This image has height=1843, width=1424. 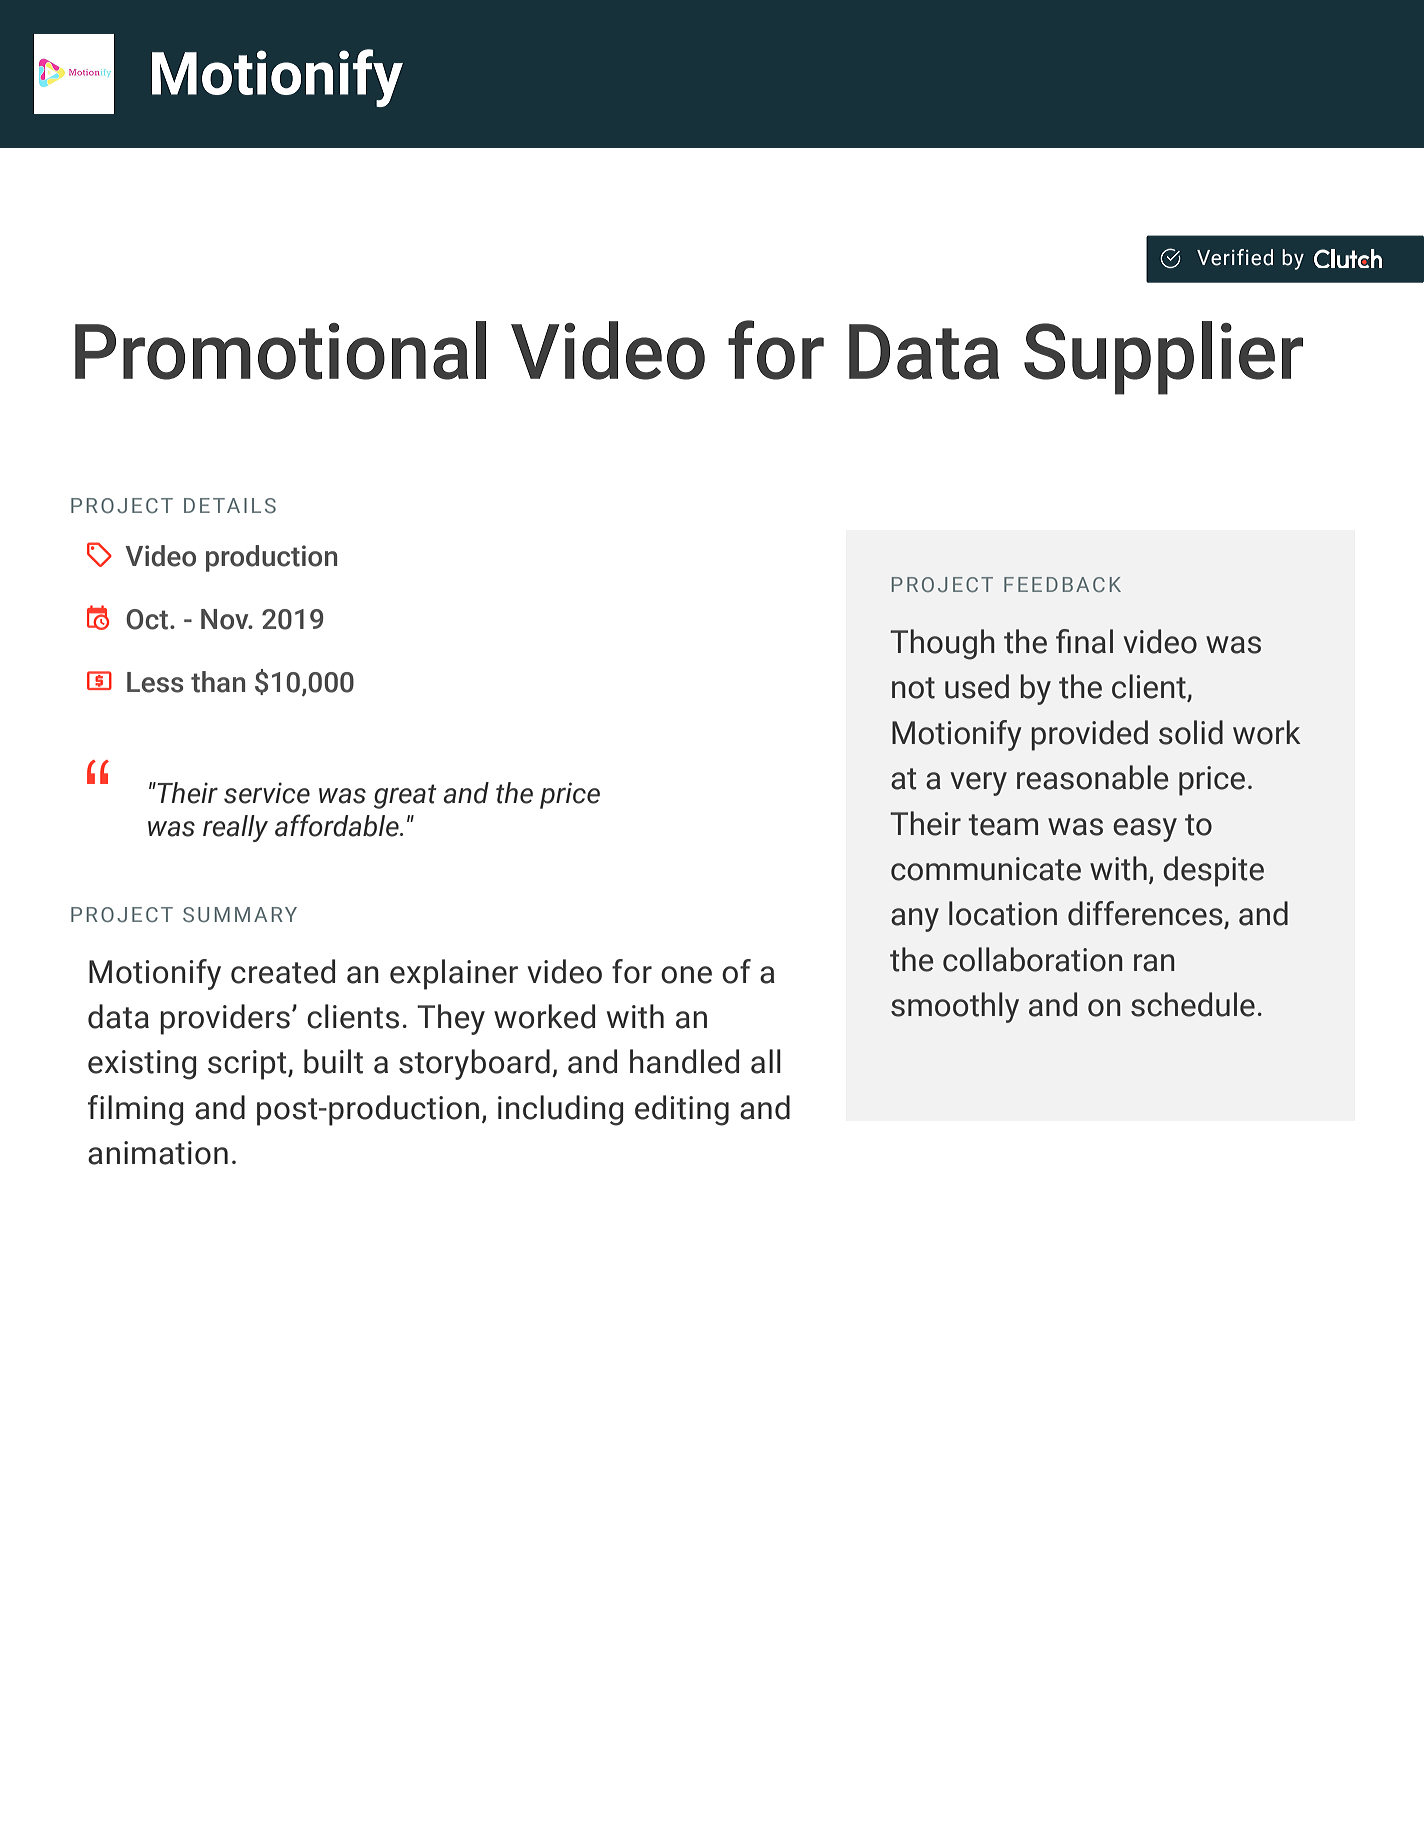 I want to click on animation, so click(x=158, y=1153).
